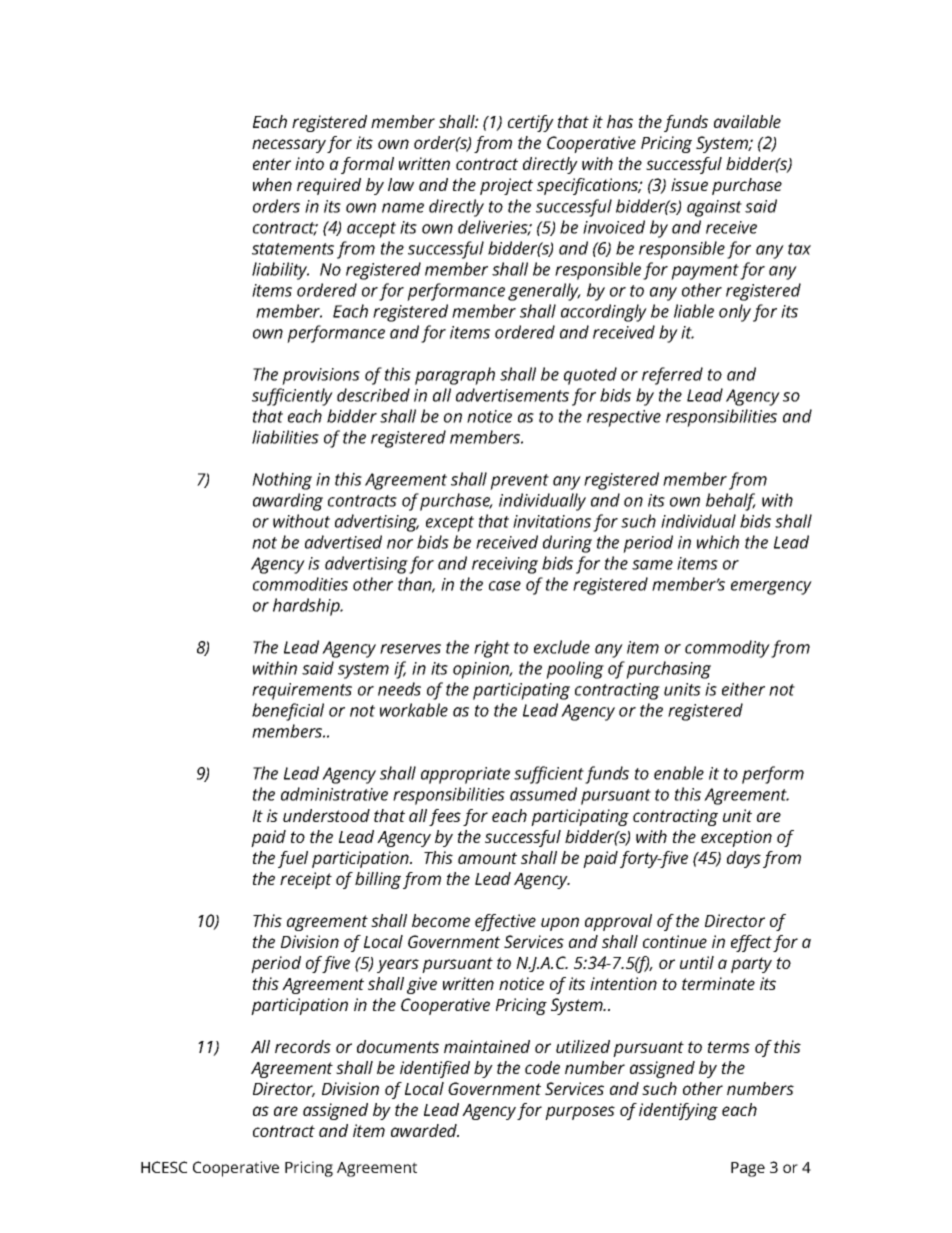  Describe the element at coordinates (747, 121) in the page. I see `available` at that location.
